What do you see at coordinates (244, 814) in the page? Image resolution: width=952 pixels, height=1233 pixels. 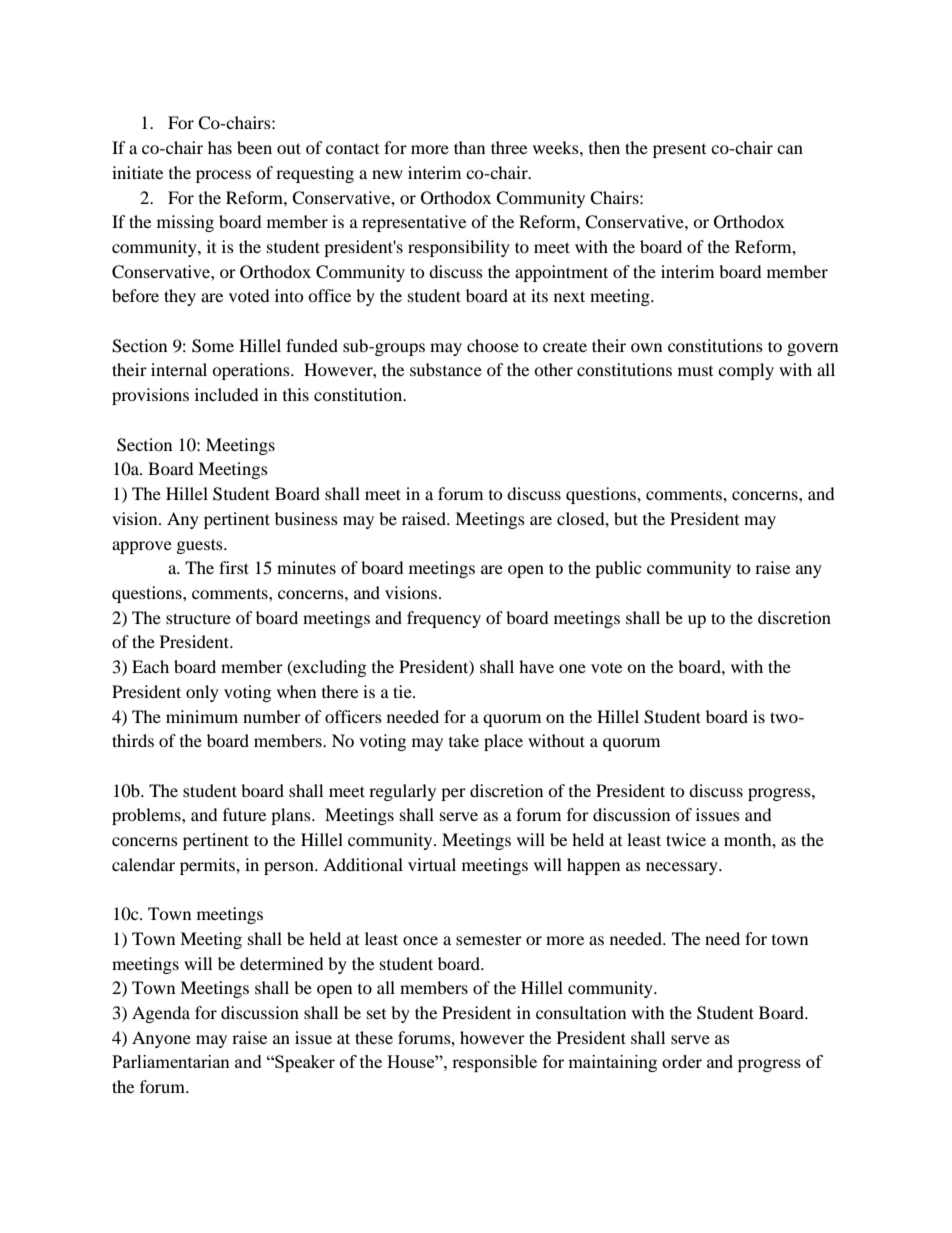 I see `future` at bounding box center [244, 814].
